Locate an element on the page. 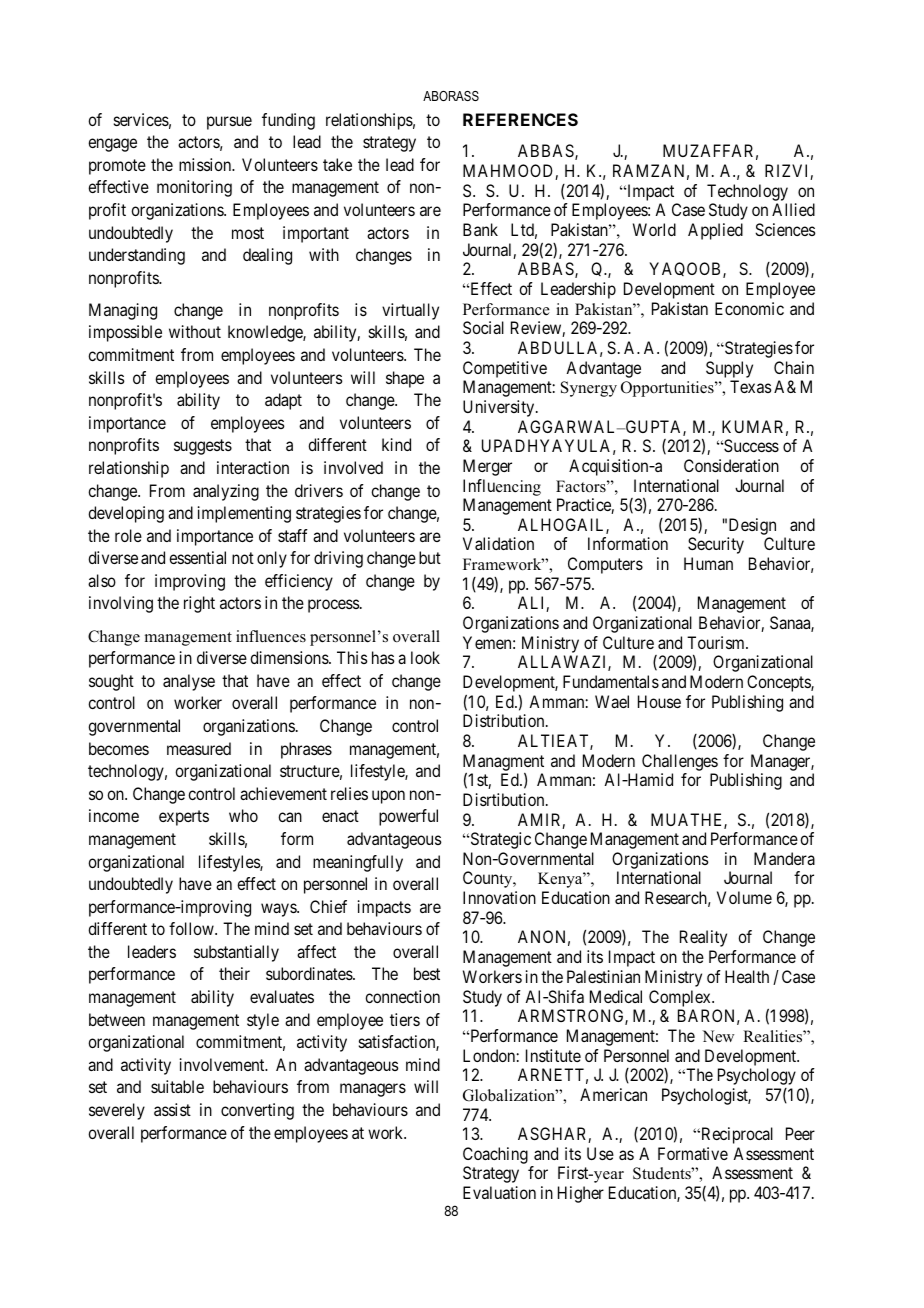 This page has width=924, height=1308. Consideration is located at coordinates (731, 465).
